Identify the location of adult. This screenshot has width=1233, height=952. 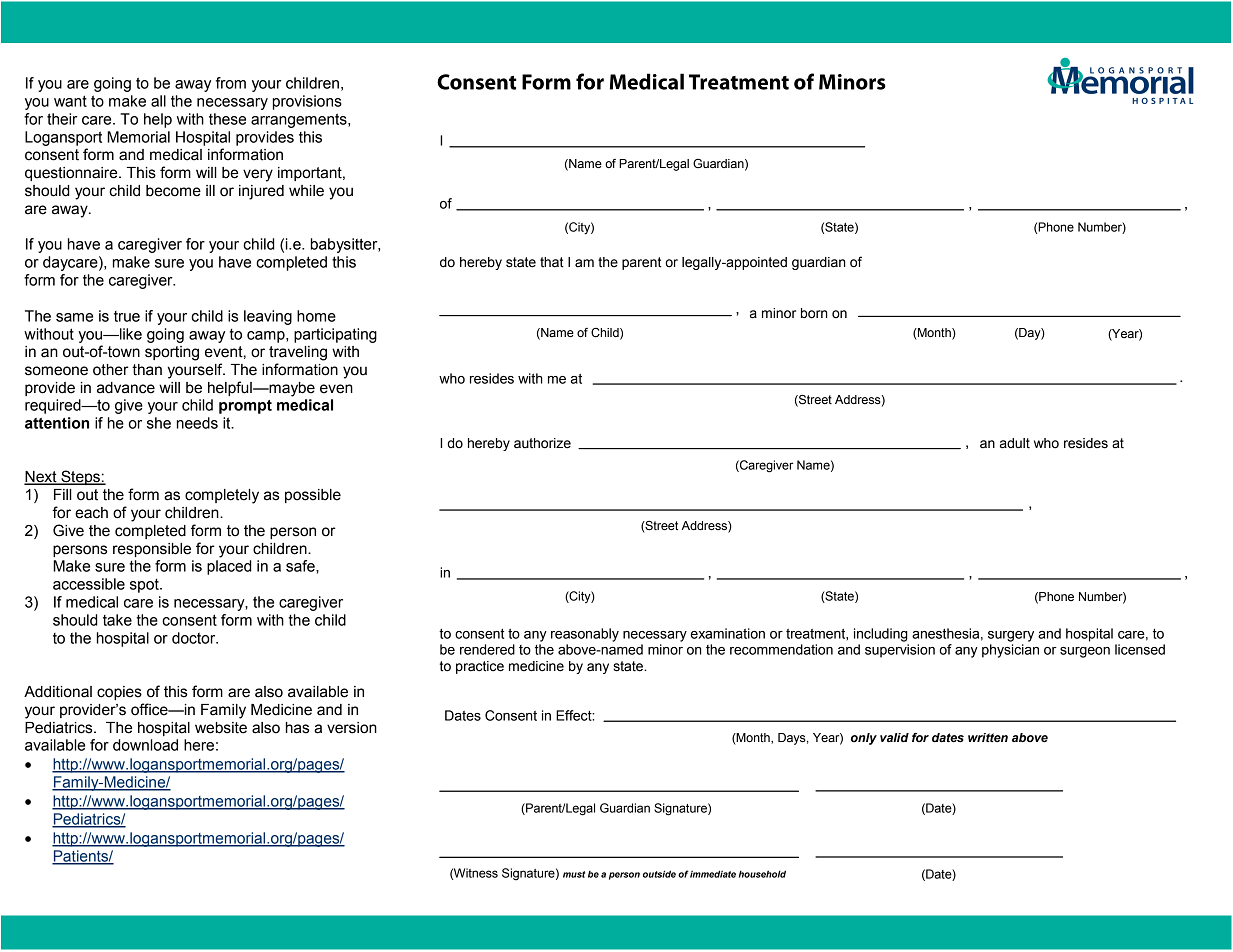
(1015, 443).
